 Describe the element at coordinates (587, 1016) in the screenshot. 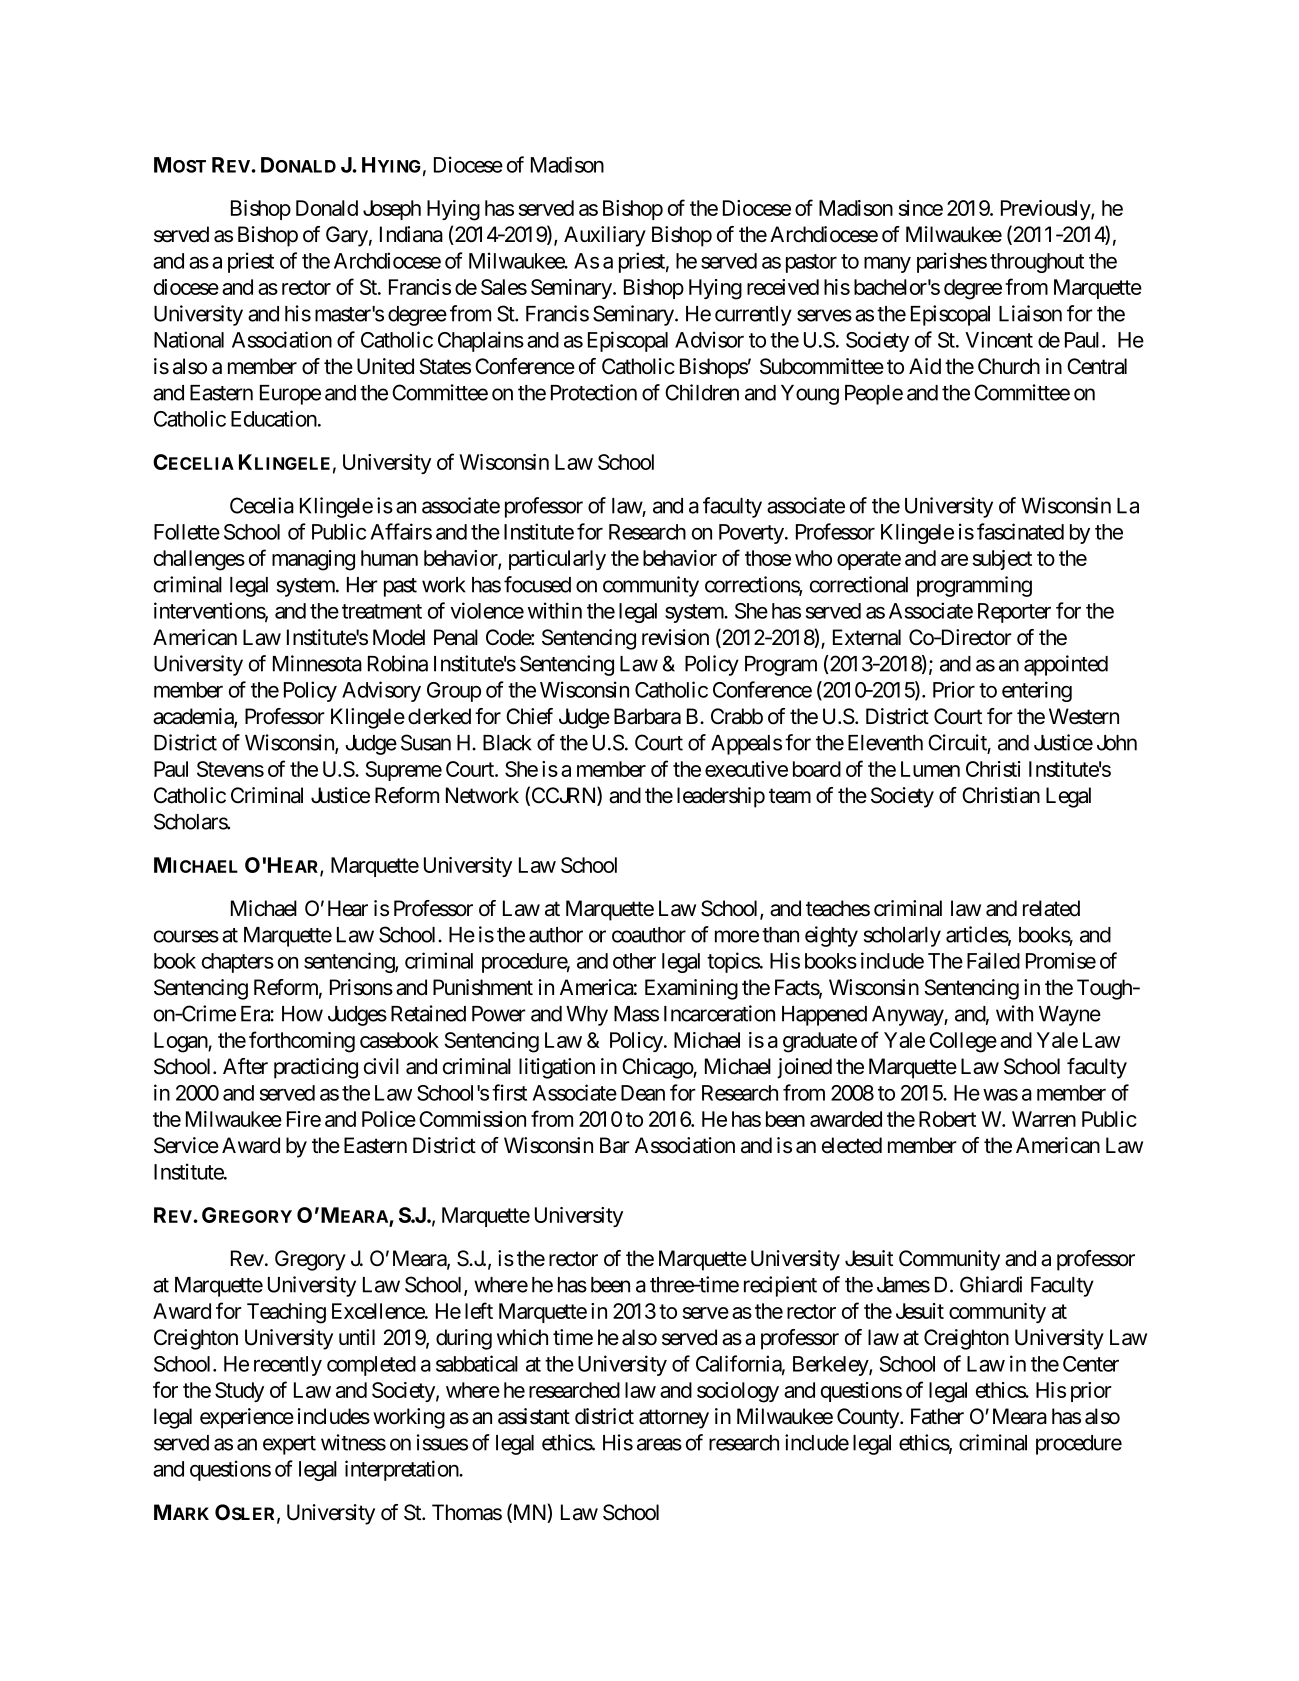

I see `Why` at that location.
